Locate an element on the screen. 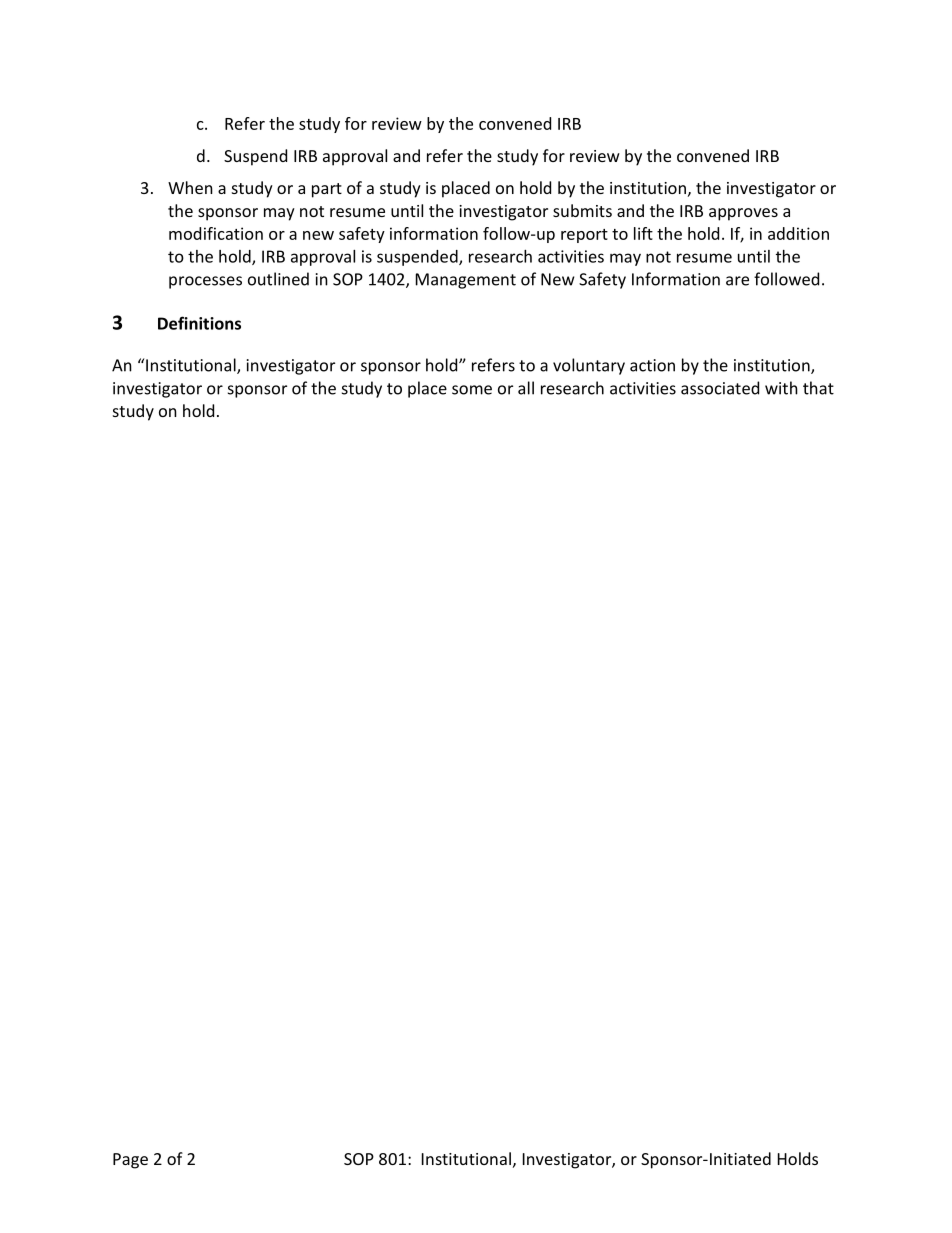  approves is located at coordinates (743, 214).
